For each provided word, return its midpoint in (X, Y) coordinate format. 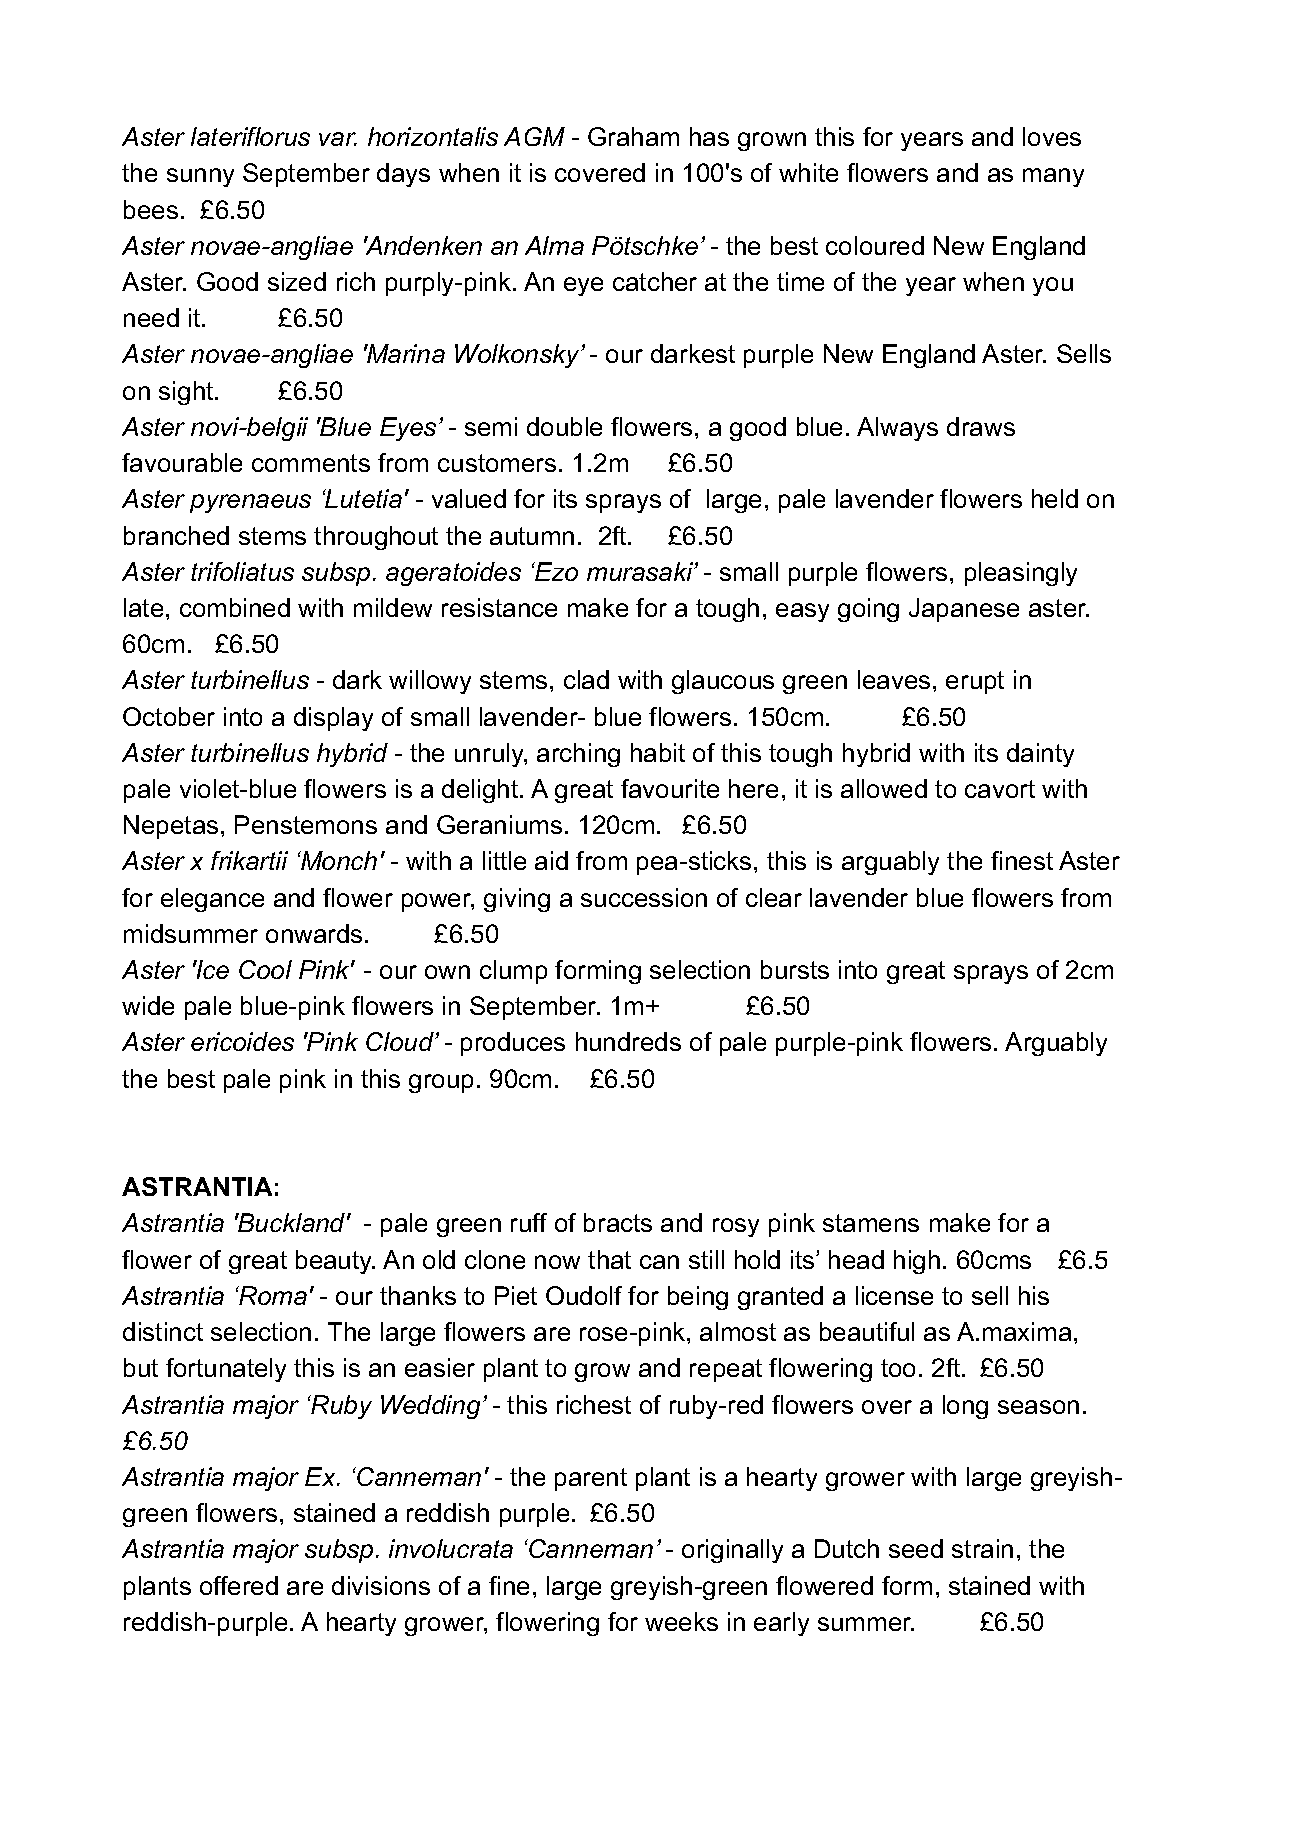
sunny (200, 177)
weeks (681, 1621)
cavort (1000, 789)
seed (916, 1548)
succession (644, 897)
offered (239, 1585)
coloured (875, 245)
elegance (212, 900)
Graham (633, 136)
